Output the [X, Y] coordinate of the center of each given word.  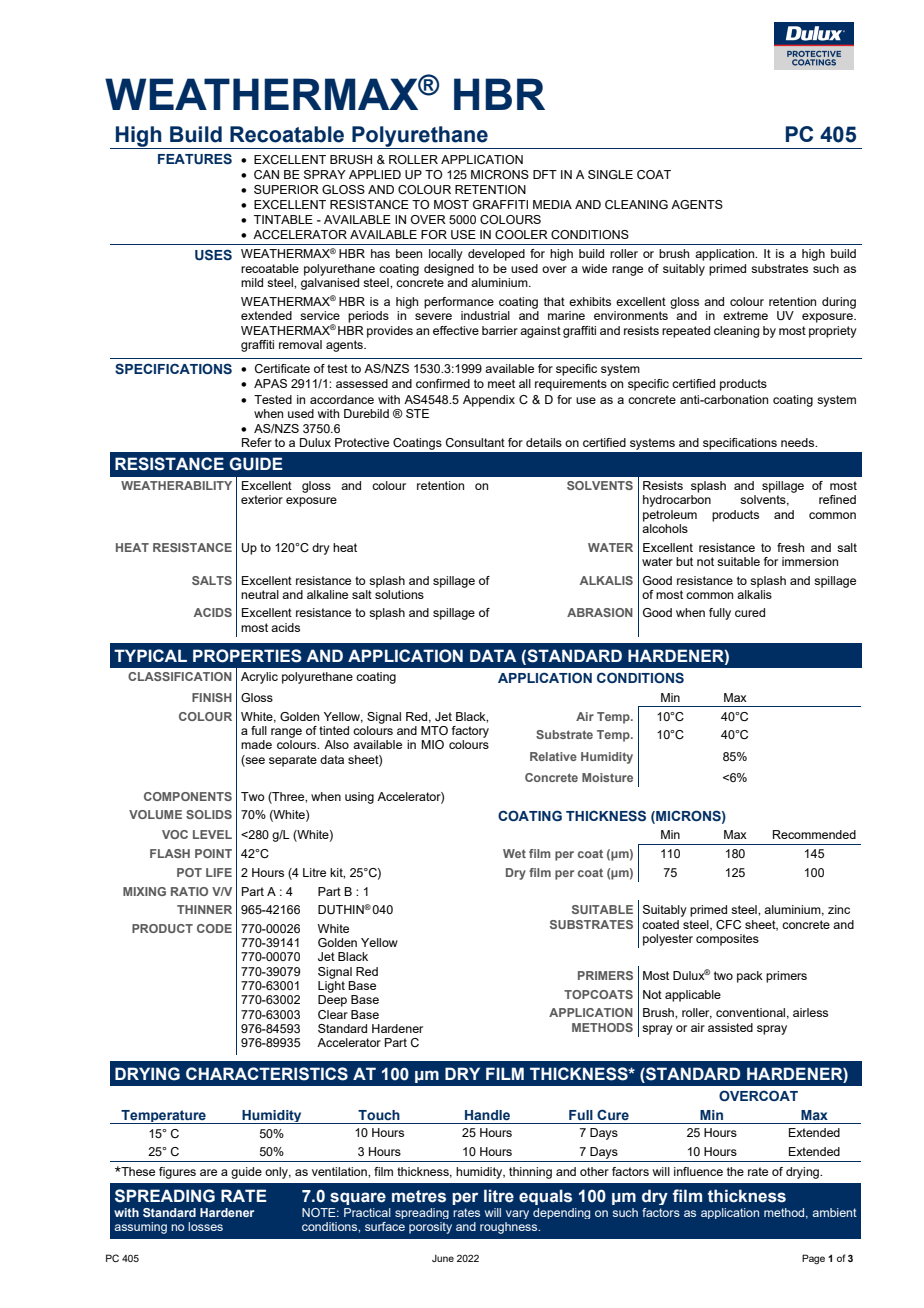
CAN [266, 174]
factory [470, 732]
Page [813, 1259]
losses [205, 1226]
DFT [545, 174]
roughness [510, 1228]
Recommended [814, 834]
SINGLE [610, 174]
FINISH [212, 697]
